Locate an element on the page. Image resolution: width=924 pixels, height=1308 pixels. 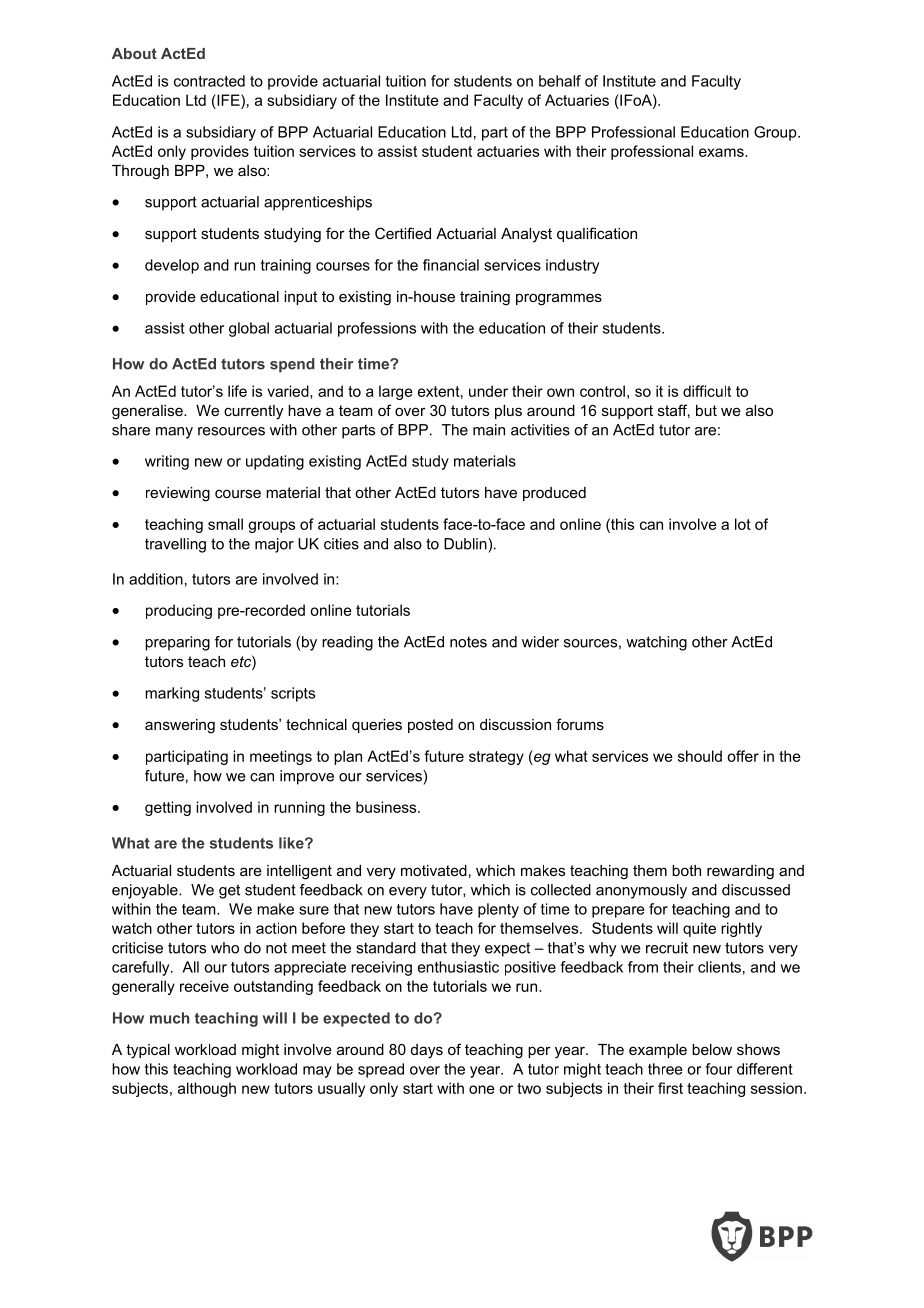
About is located at coordinates (134, 53).
